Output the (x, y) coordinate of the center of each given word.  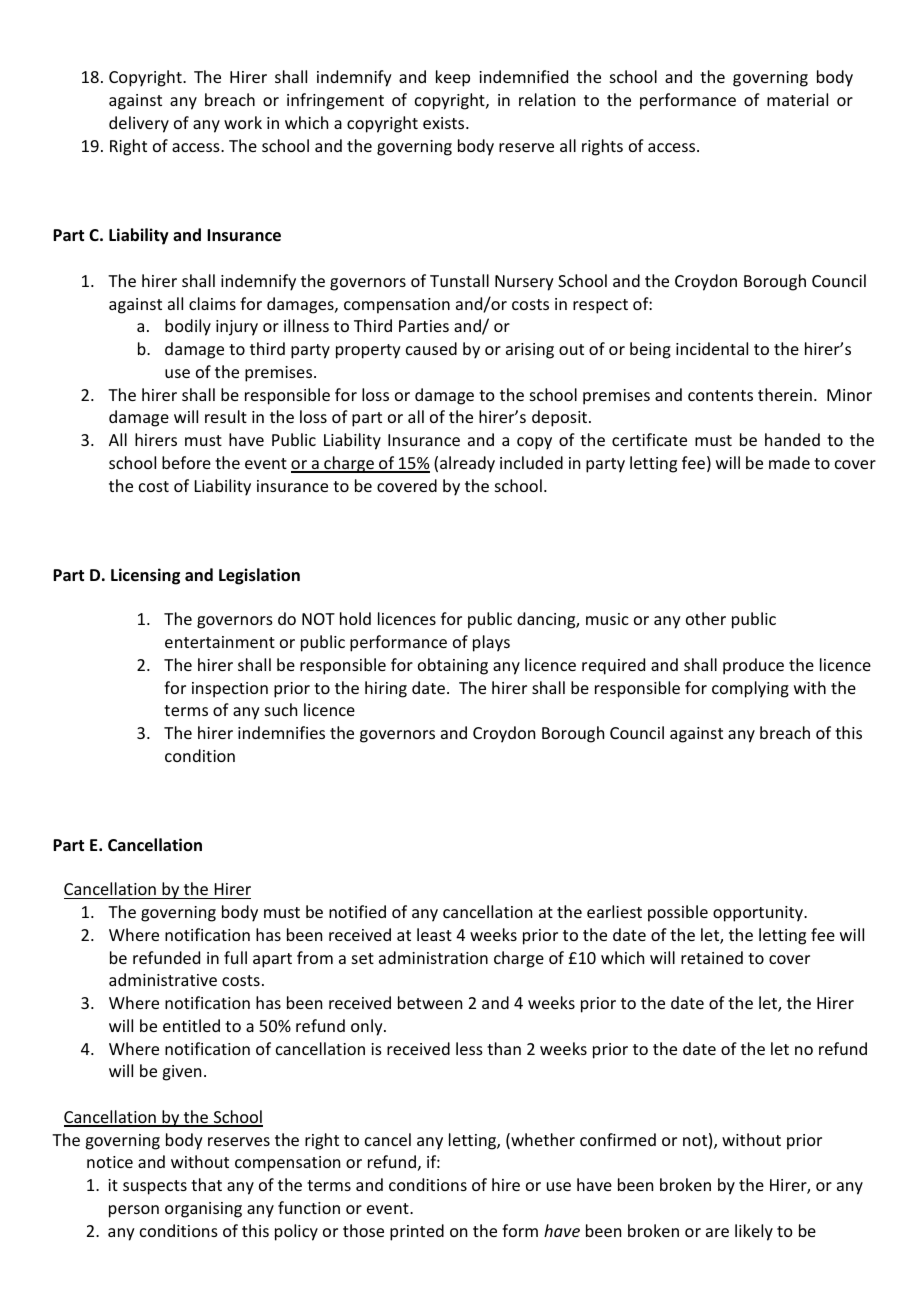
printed (417, 1232)
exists (445, 123)
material (797, 99)
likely (754, 1232)
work (243, 122)
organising (203, 1210)
